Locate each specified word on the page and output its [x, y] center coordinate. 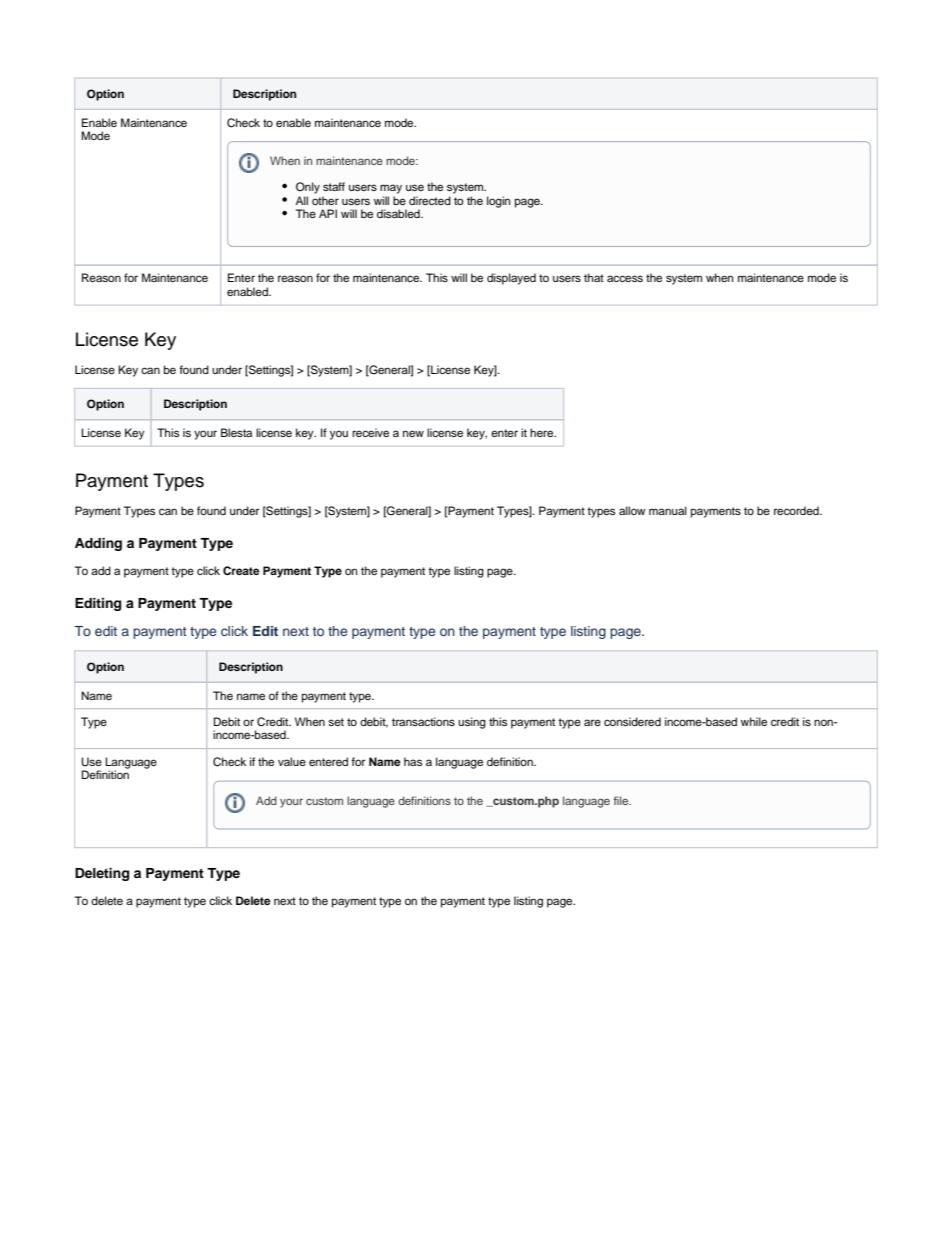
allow [632, 510]
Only [308, 188]
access [625, 278]
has [413, 761]
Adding [98, 544]
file [622, 800]
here [543, 432]
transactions [423, 721]
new [413, 433]
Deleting [102, 874]
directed [430, 200]
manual [668, 510]
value [292, 761]
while [754, 721]
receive [370, 432]
